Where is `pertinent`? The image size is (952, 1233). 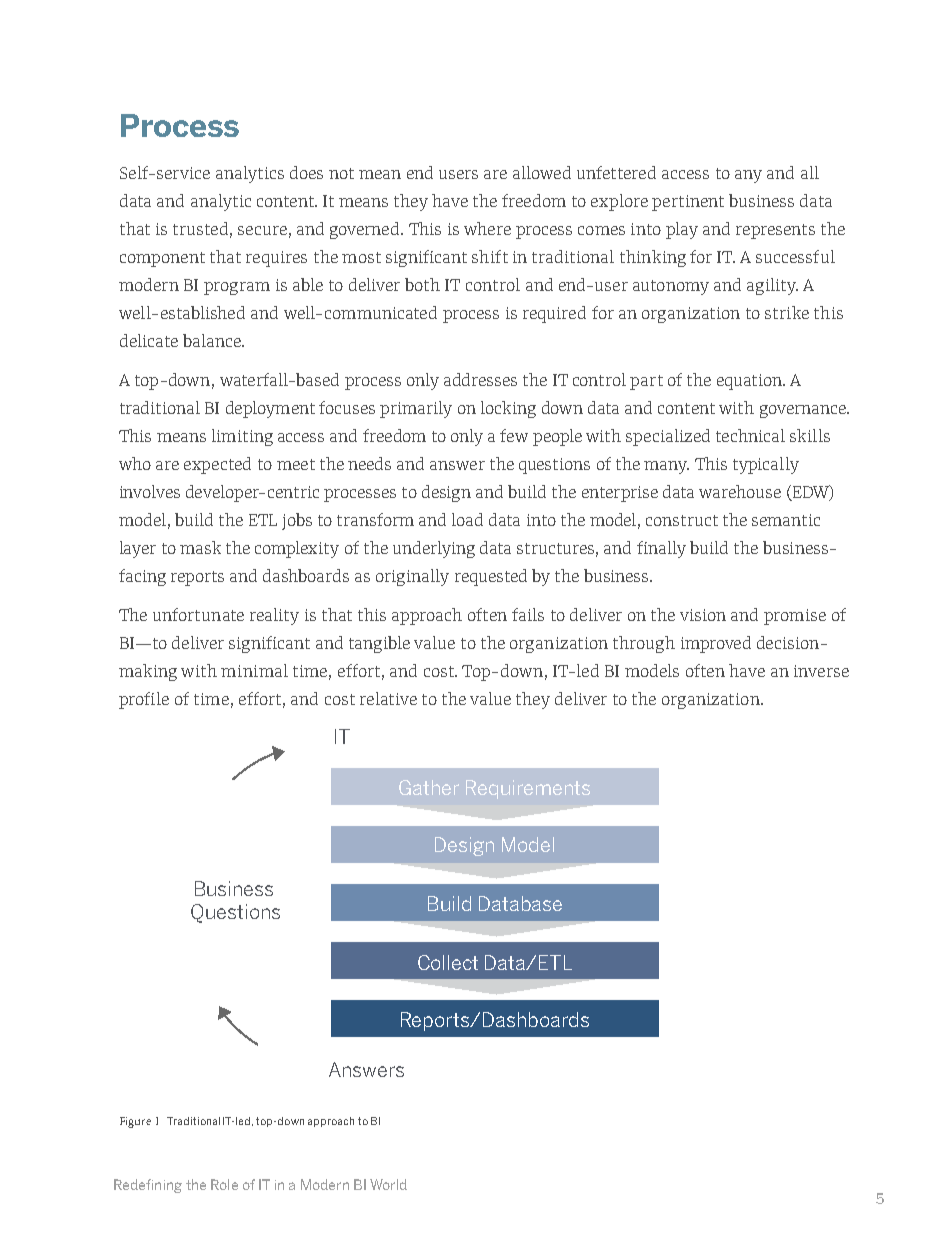 pertinent is located at coordinates (688, 203).
